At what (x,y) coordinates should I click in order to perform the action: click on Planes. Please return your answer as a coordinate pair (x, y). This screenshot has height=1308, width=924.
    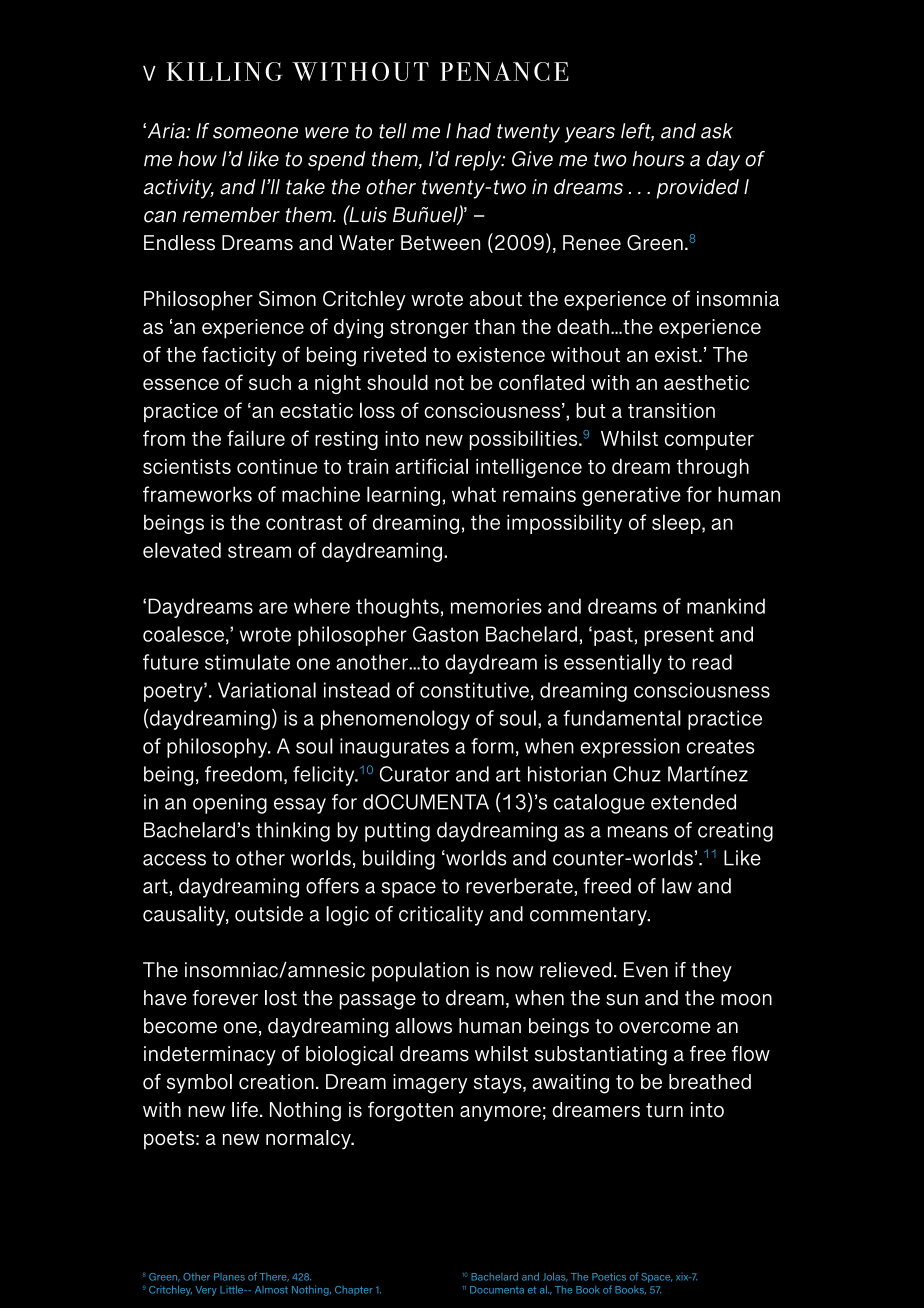
    Looking at the image, I should click on (229, 1277).
